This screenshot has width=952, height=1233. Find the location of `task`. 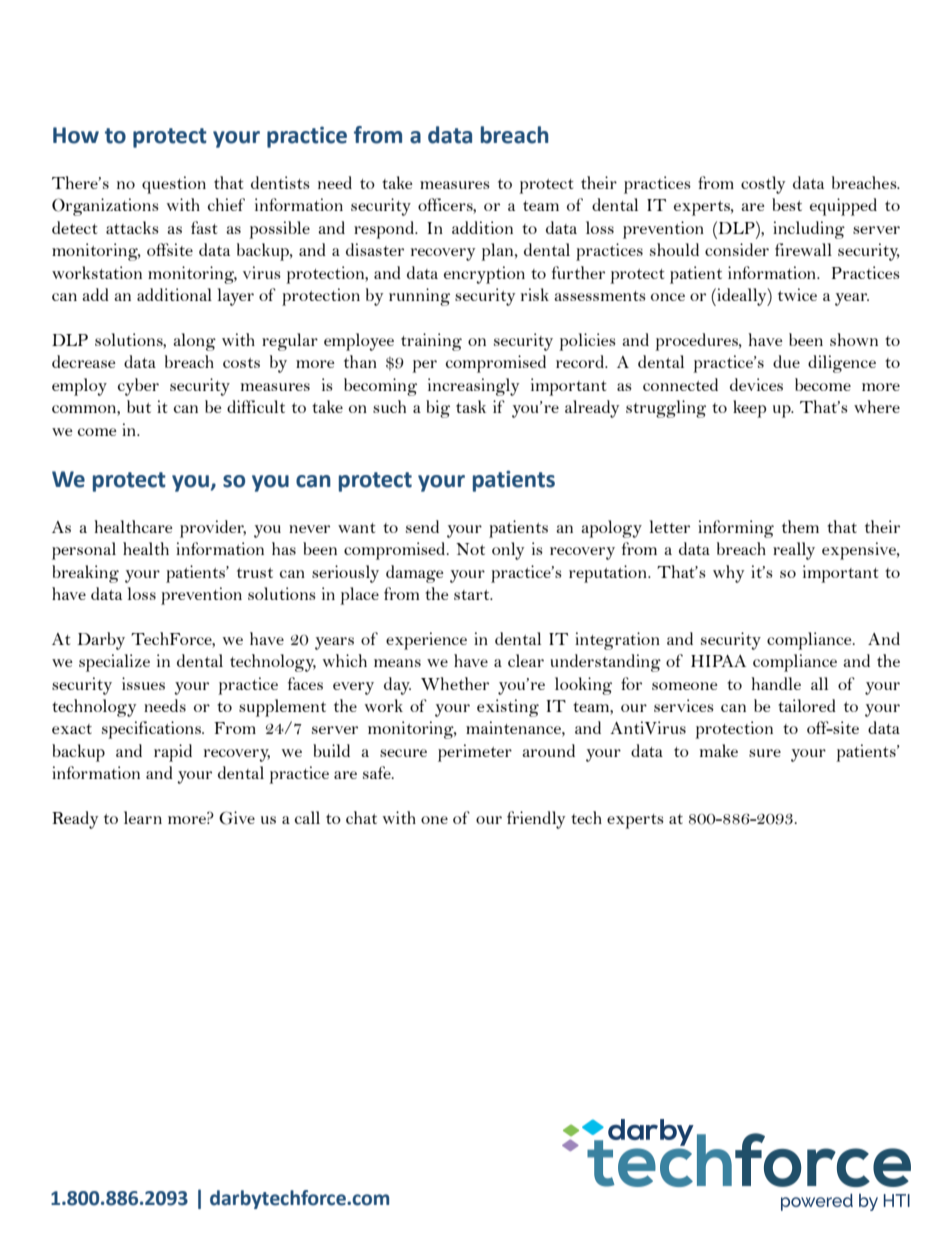

task is located at coordinates (471, 406).
